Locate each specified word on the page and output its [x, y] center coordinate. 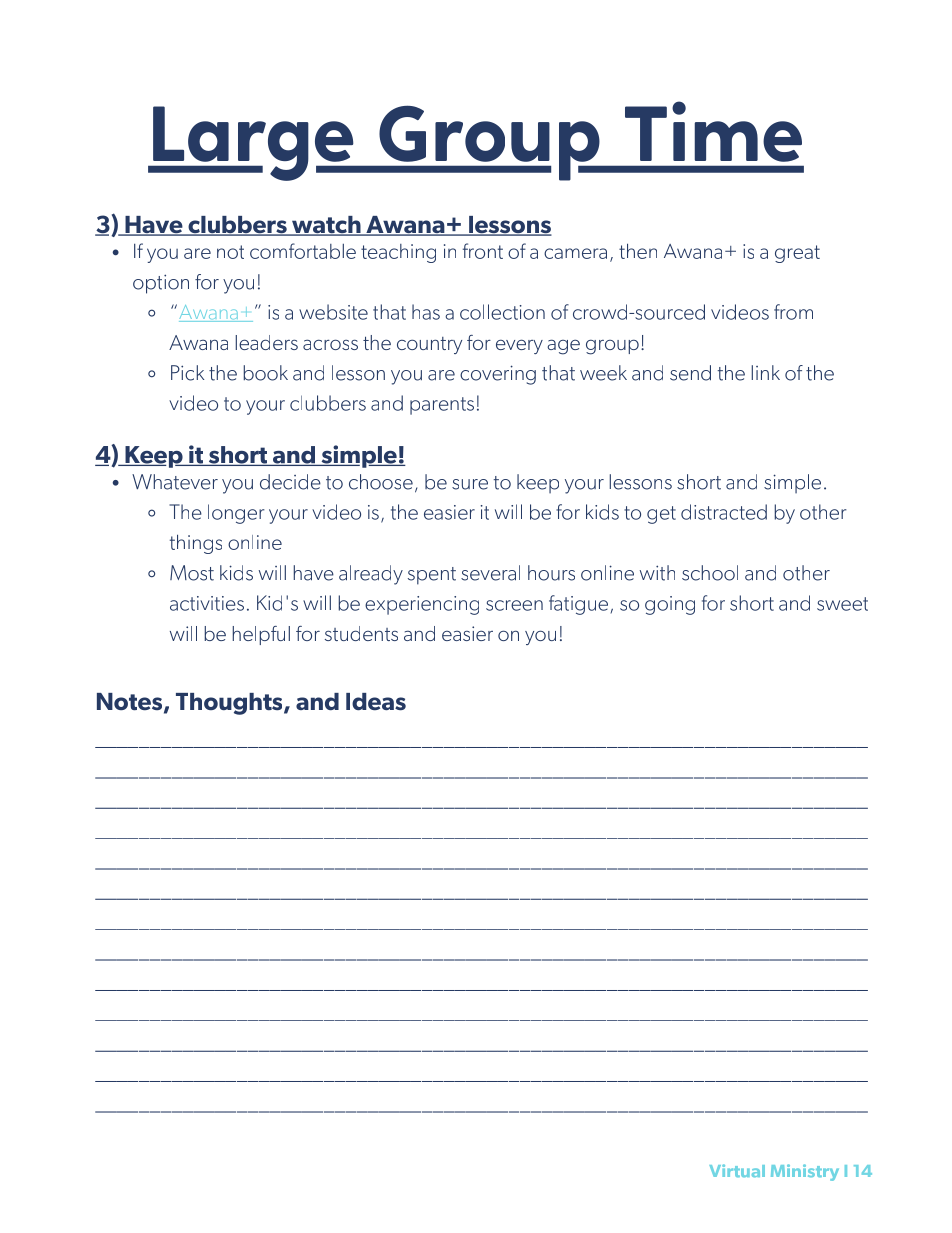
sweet [842, 604]
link [765, 372]
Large [253, 143]
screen [514, 605]
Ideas [376, 702]
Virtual [737, 1170]
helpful [261, 635]
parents [442, 406]
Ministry [805, 1172]
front [483, 251]
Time [713, 131]
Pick [187, 373]
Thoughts [230, 704]
